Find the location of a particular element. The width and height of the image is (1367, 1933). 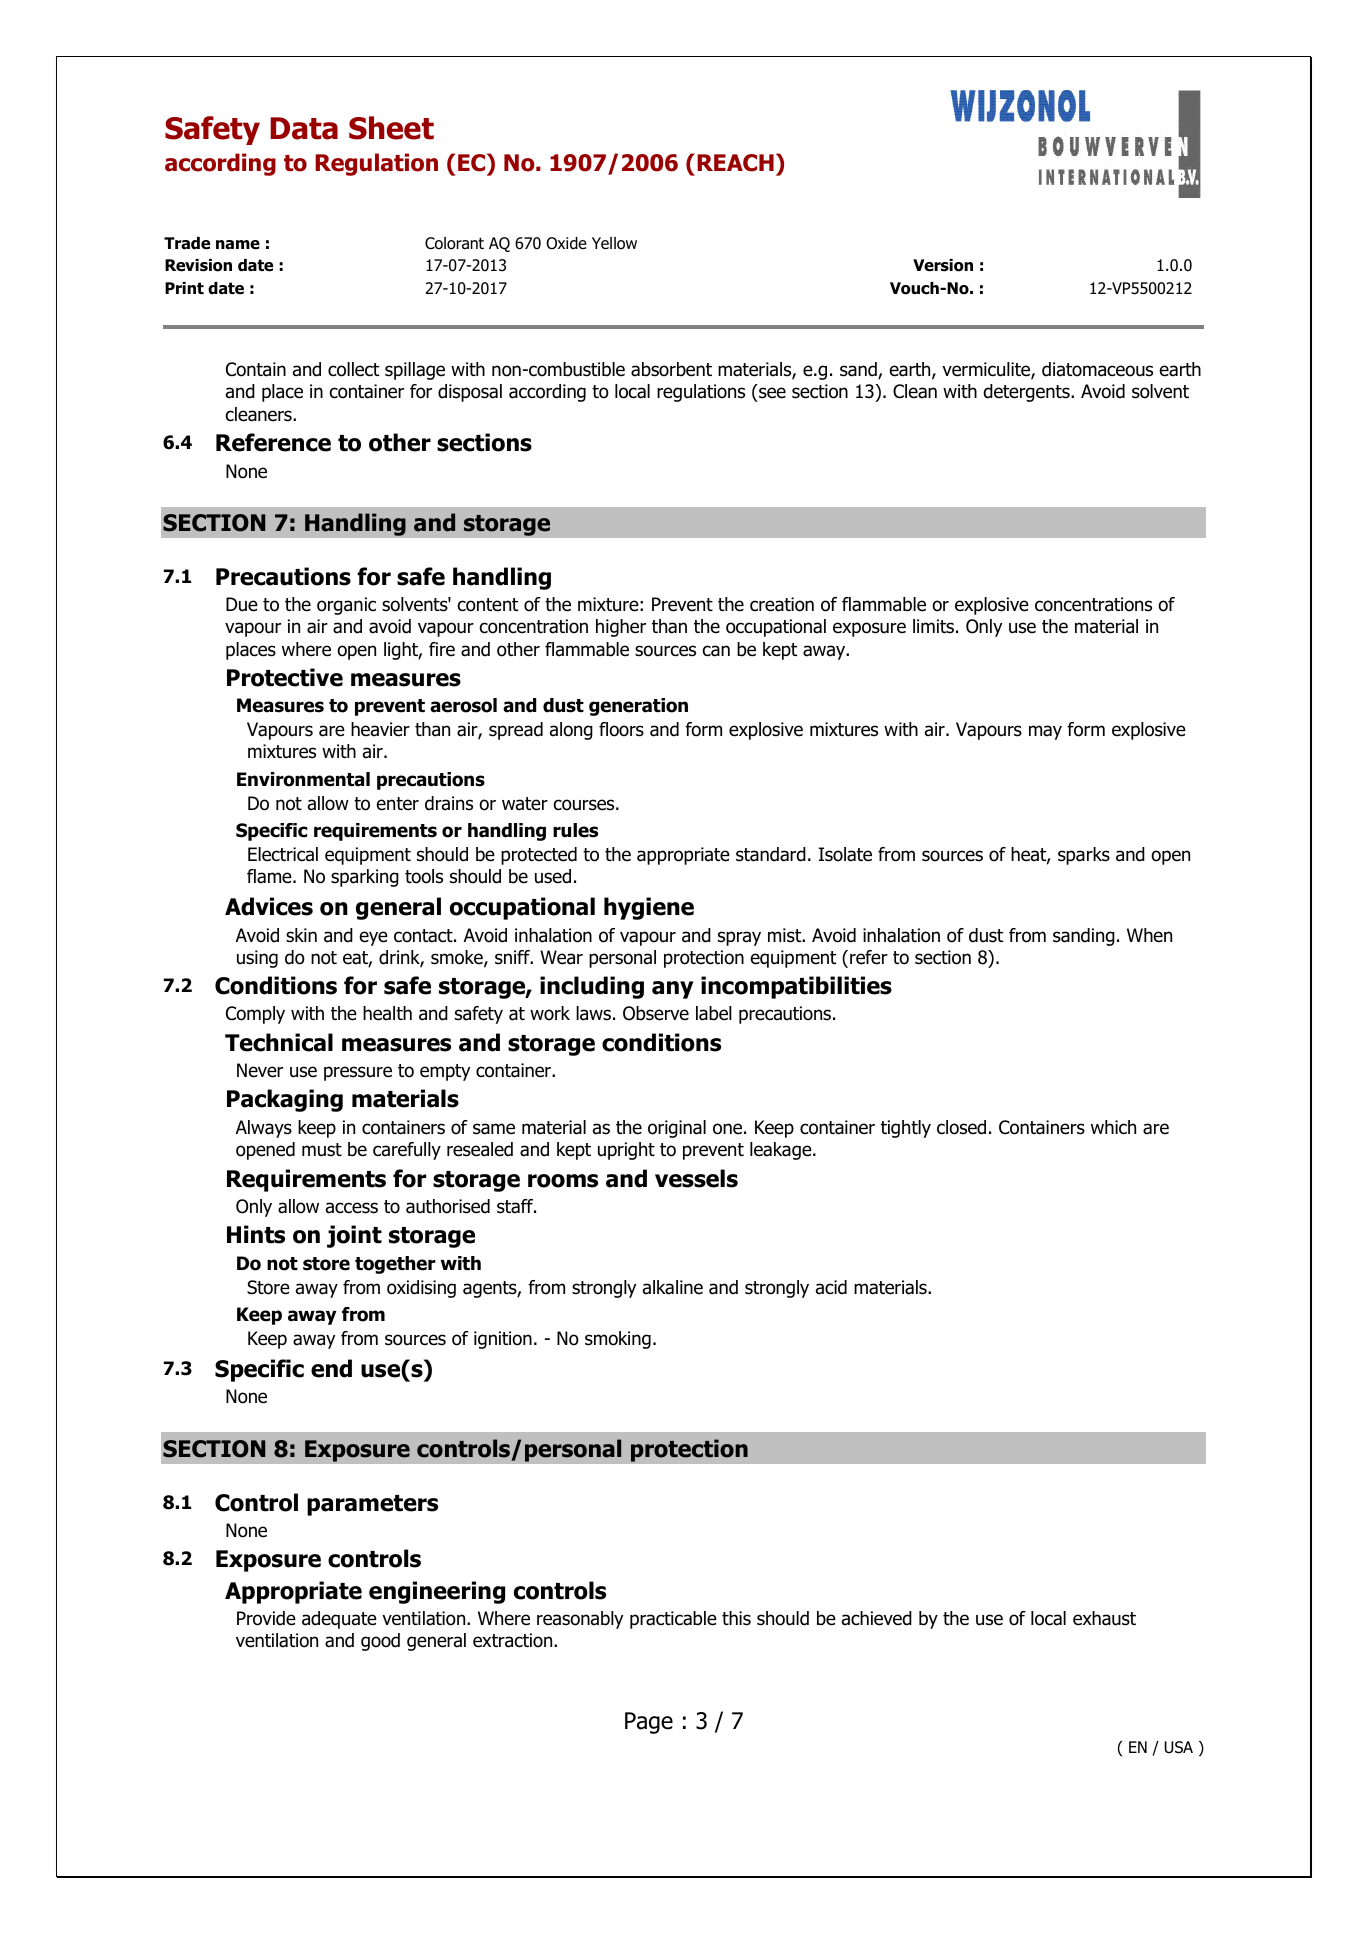

access is located at coordinates (352, 1208).
